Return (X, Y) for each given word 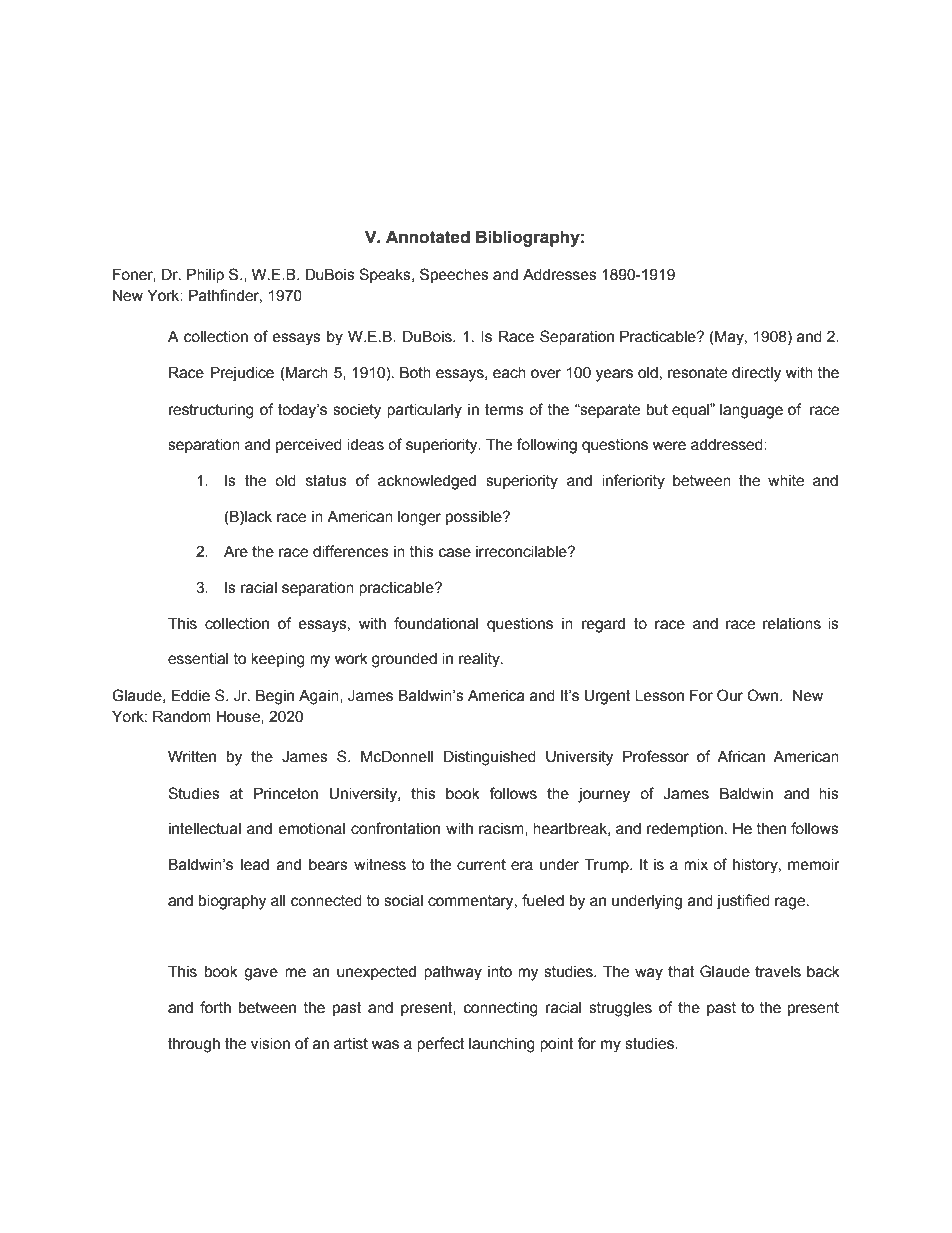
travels (778, 972)
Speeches (454, 275)
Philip (205, 275)
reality (480, 660)
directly (756, 374)
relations (792, 624)
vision (270, 1044)
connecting (501, 1009)
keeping (278, 660)
